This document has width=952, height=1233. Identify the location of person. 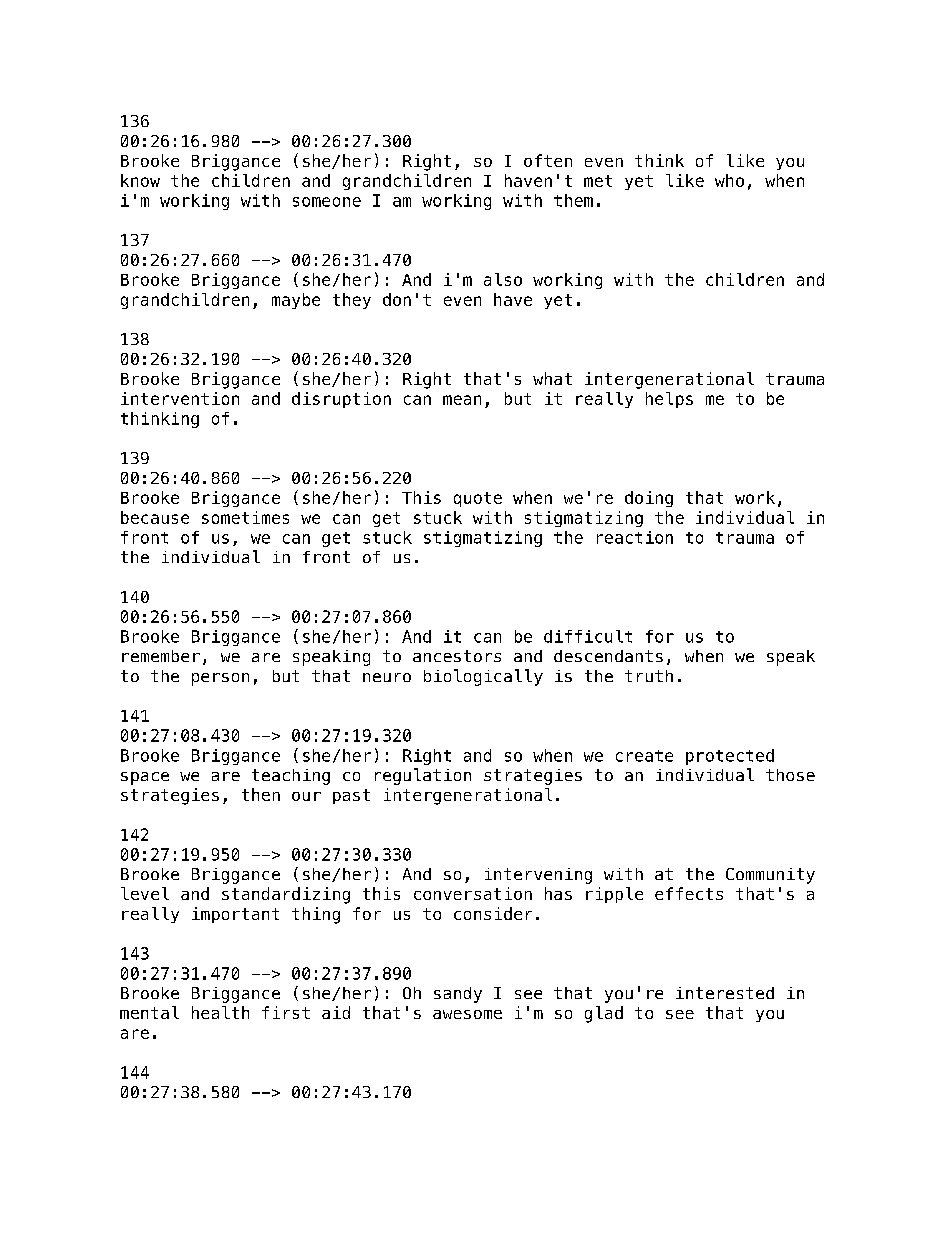
(220, 679).
